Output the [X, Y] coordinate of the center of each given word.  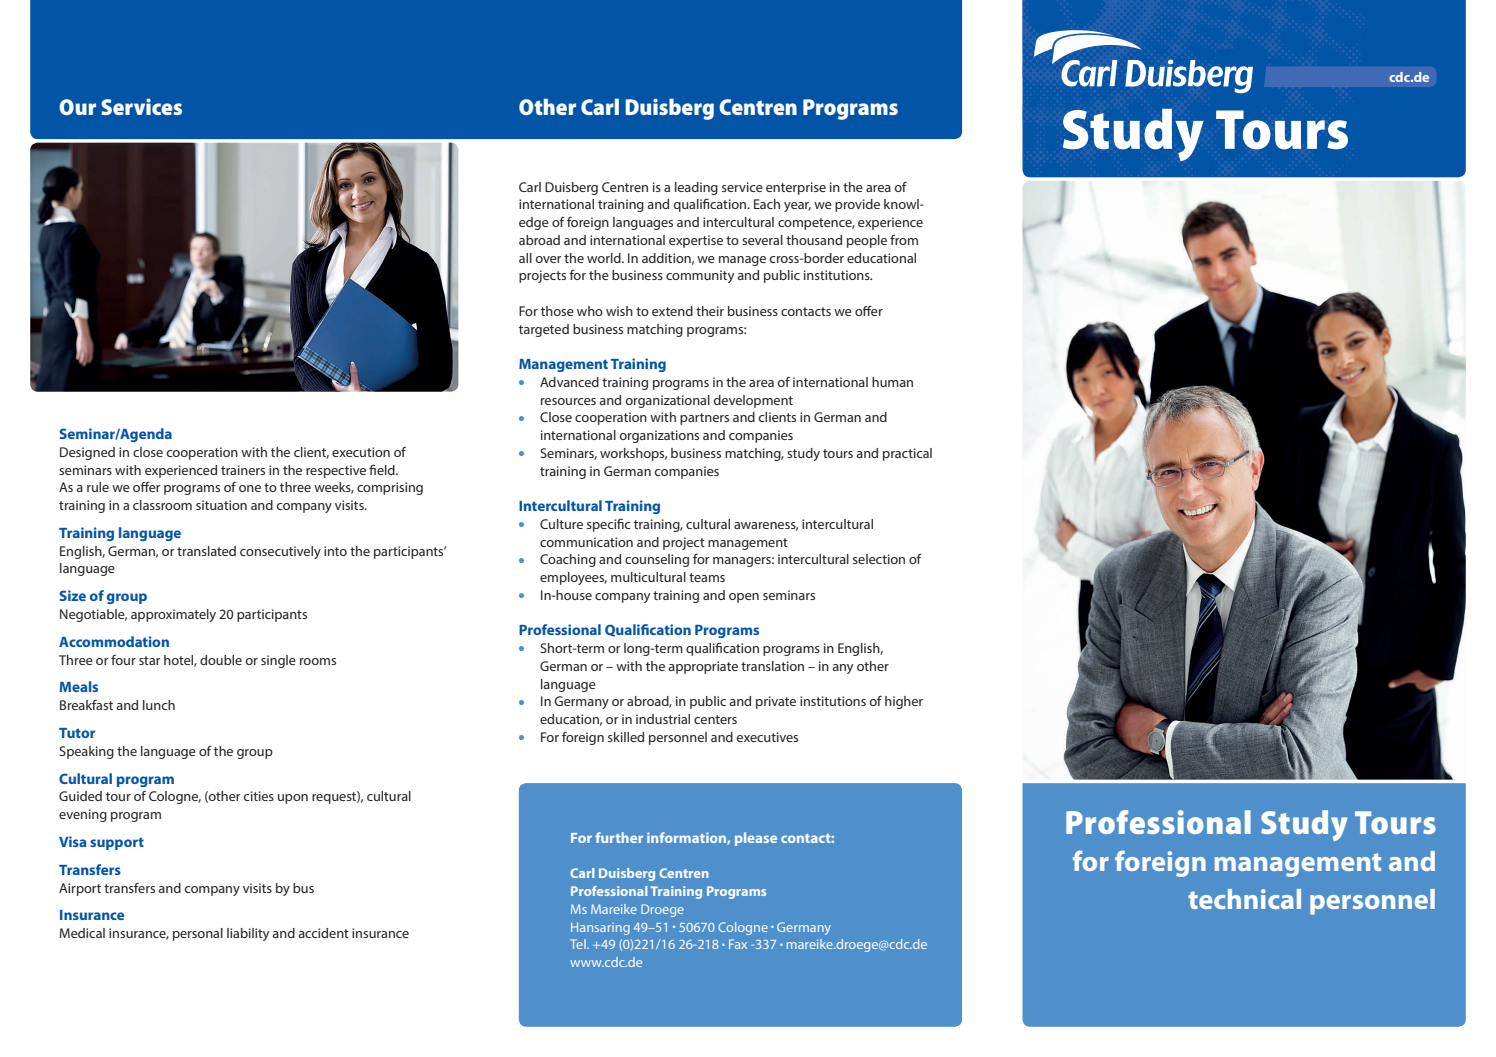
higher [904, 702]
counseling [657, 560]
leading [696, 188]
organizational [667, 401]
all [525, 258]
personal [198, 934]
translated [206, 551]
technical [1244, 899]
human [892, 382]
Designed [87, 453]
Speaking [86, 752]
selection [879, 559]
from [904, 240]
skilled [626, 737]
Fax [738, 944]
